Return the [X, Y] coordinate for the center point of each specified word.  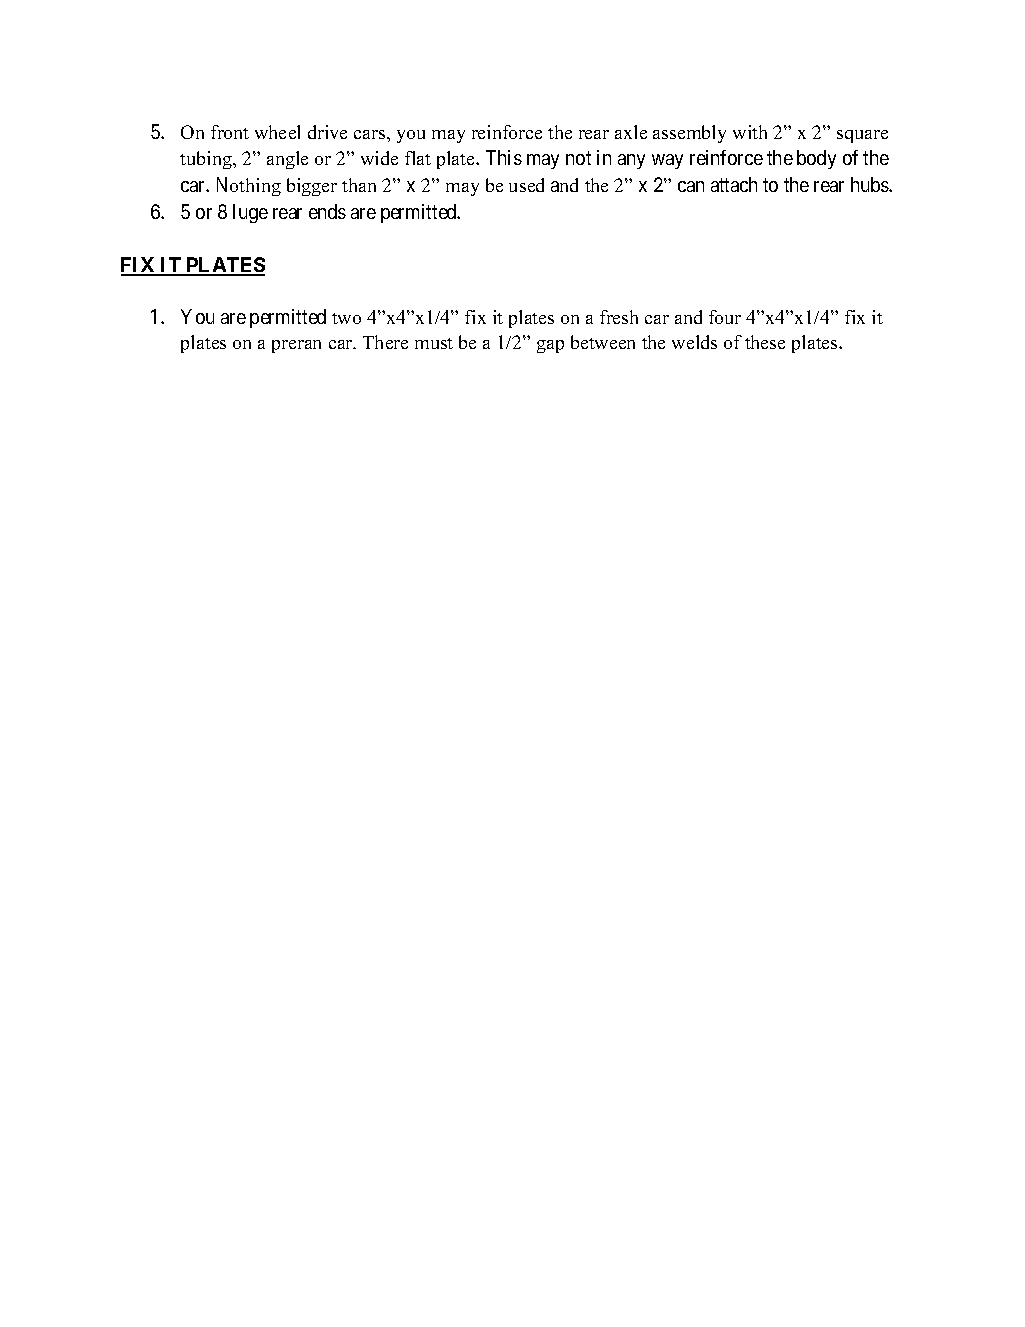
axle [631, 132]
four [725, 317]
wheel [277, 132]
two [346, 318]
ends [327, 211]
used [526, 185]
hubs [870, 184]
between [603, 342]
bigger [312, 187]
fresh [619, 317]
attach [734, 184]
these [765, 342]
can [691, 186]
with [750, 132]
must [434, 343]
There [385, 342]
